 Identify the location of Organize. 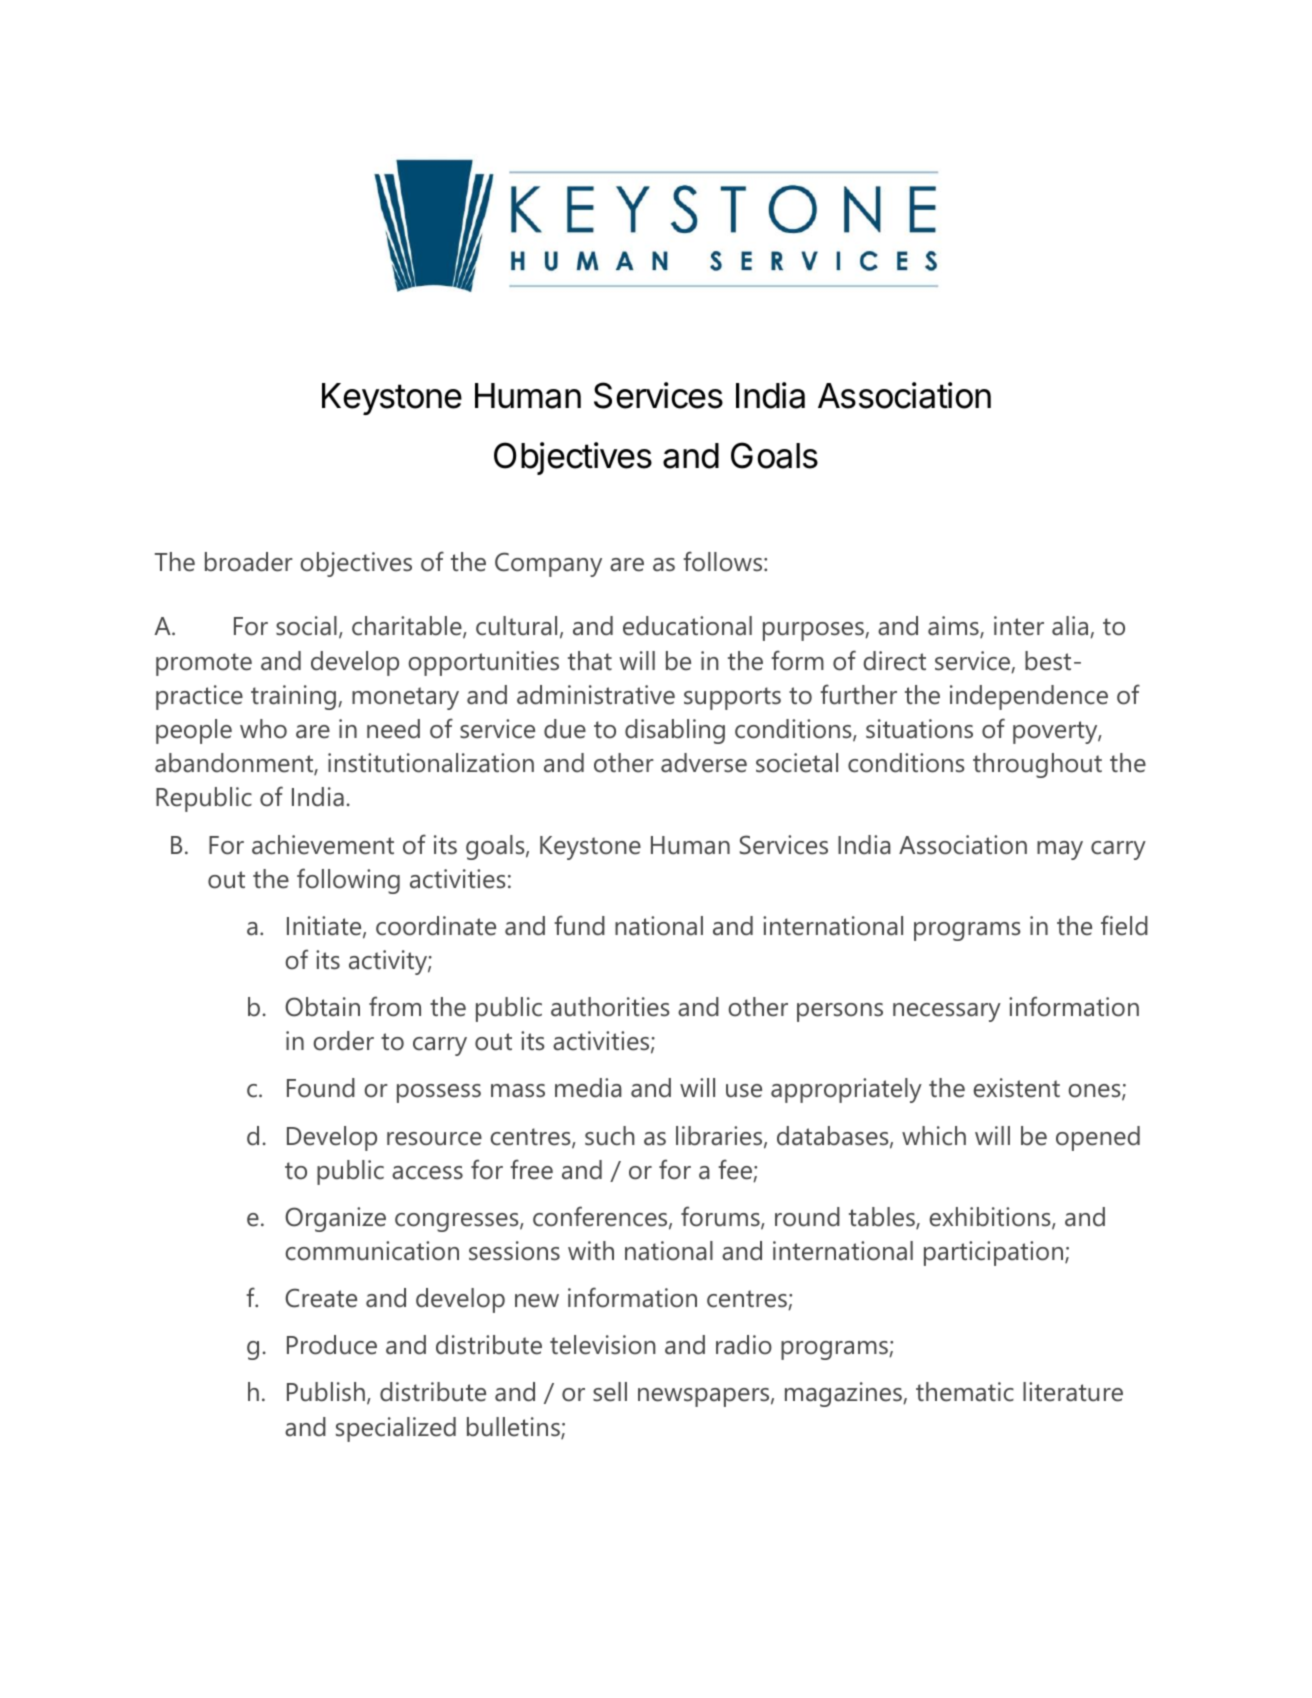
(335, 1219).
